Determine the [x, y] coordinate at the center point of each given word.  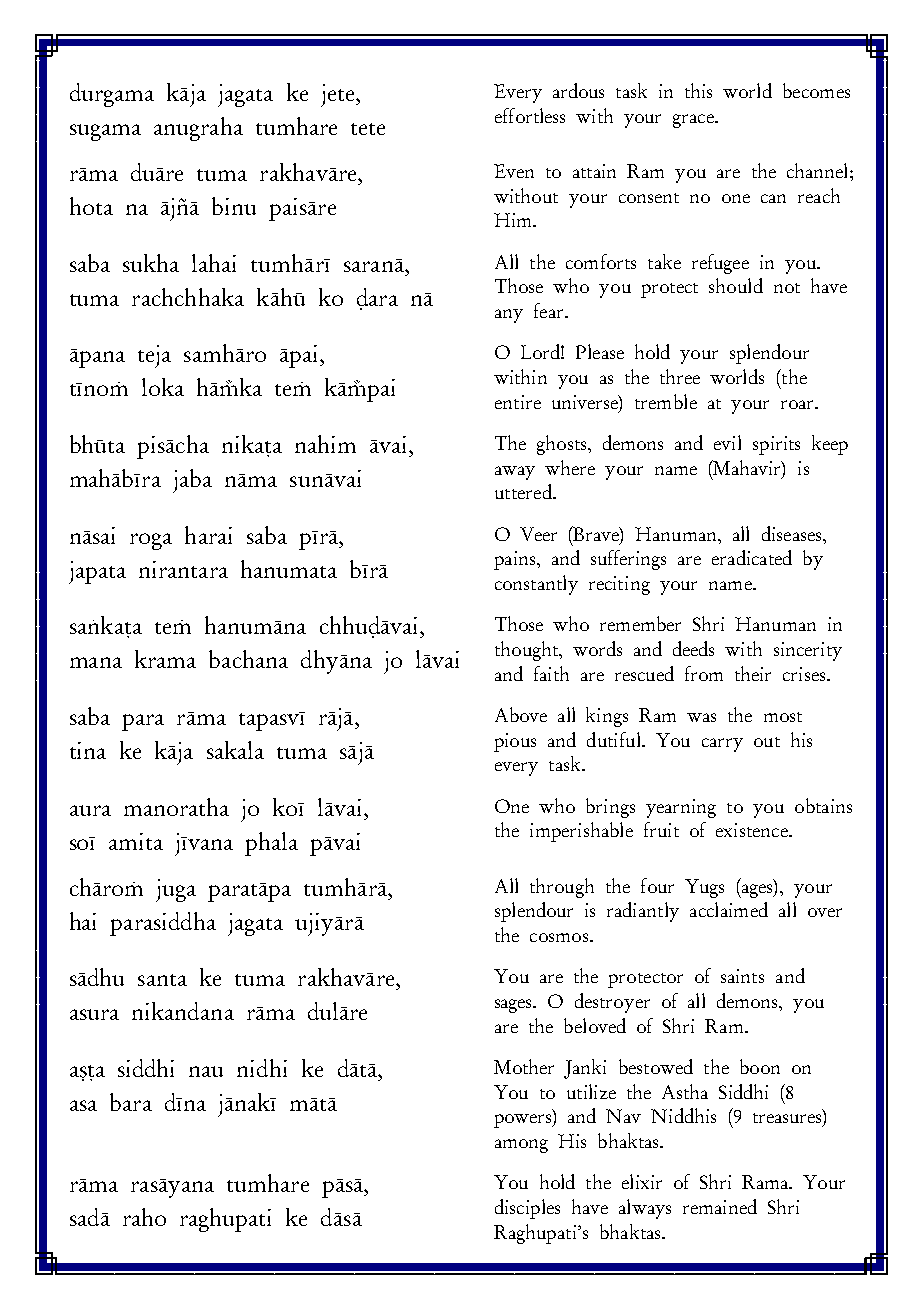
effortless [530, 115]
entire [518, 402]
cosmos [559, 937]
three [680, 376]
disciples [527, 1209]
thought [528, 651]
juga [176, 890]
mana [96, 662]
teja [154, 356]
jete [339, 95]
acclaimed [729, 909]
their [753, 673]
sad [86, 1217]
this [698, 90]
